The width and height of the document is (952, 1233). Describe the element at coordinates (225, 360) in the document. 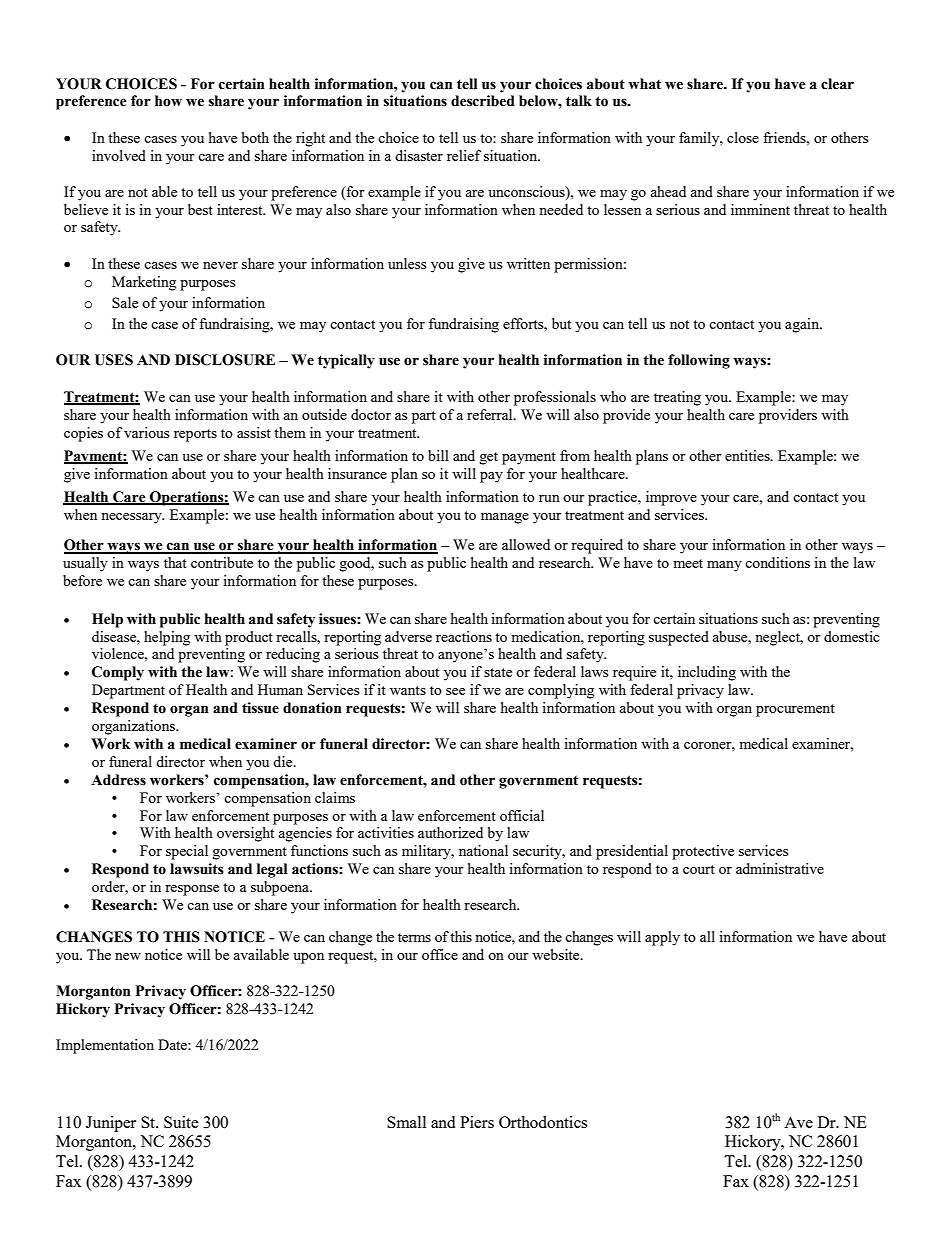

I see `DISCLOSURE` at that location.
